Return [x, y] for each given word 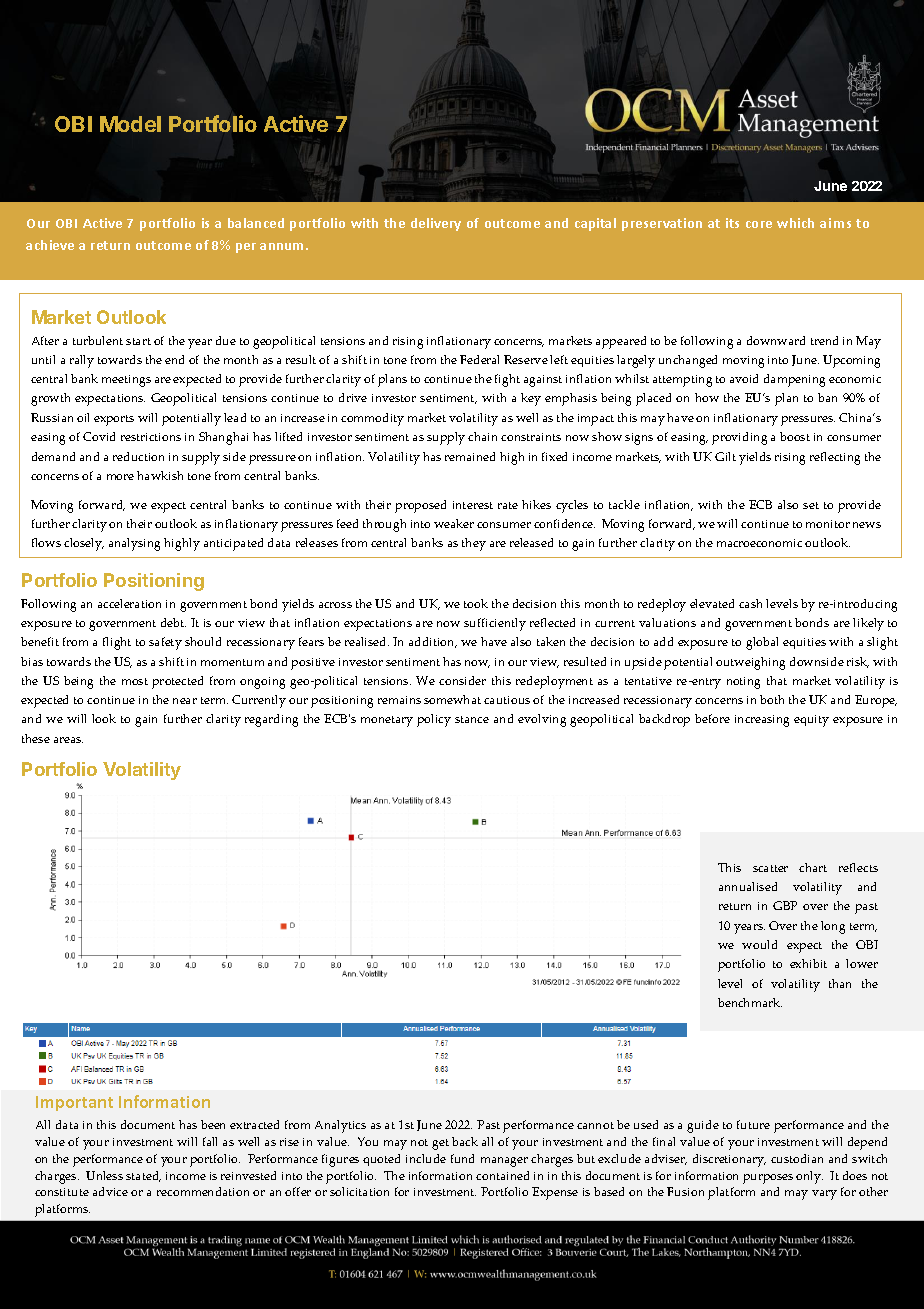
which [795, 223]
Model [130, 124]
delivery [436, 224]
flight [117, 643]
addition [433, 642]
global [762, 643]
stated [143, 1176]
